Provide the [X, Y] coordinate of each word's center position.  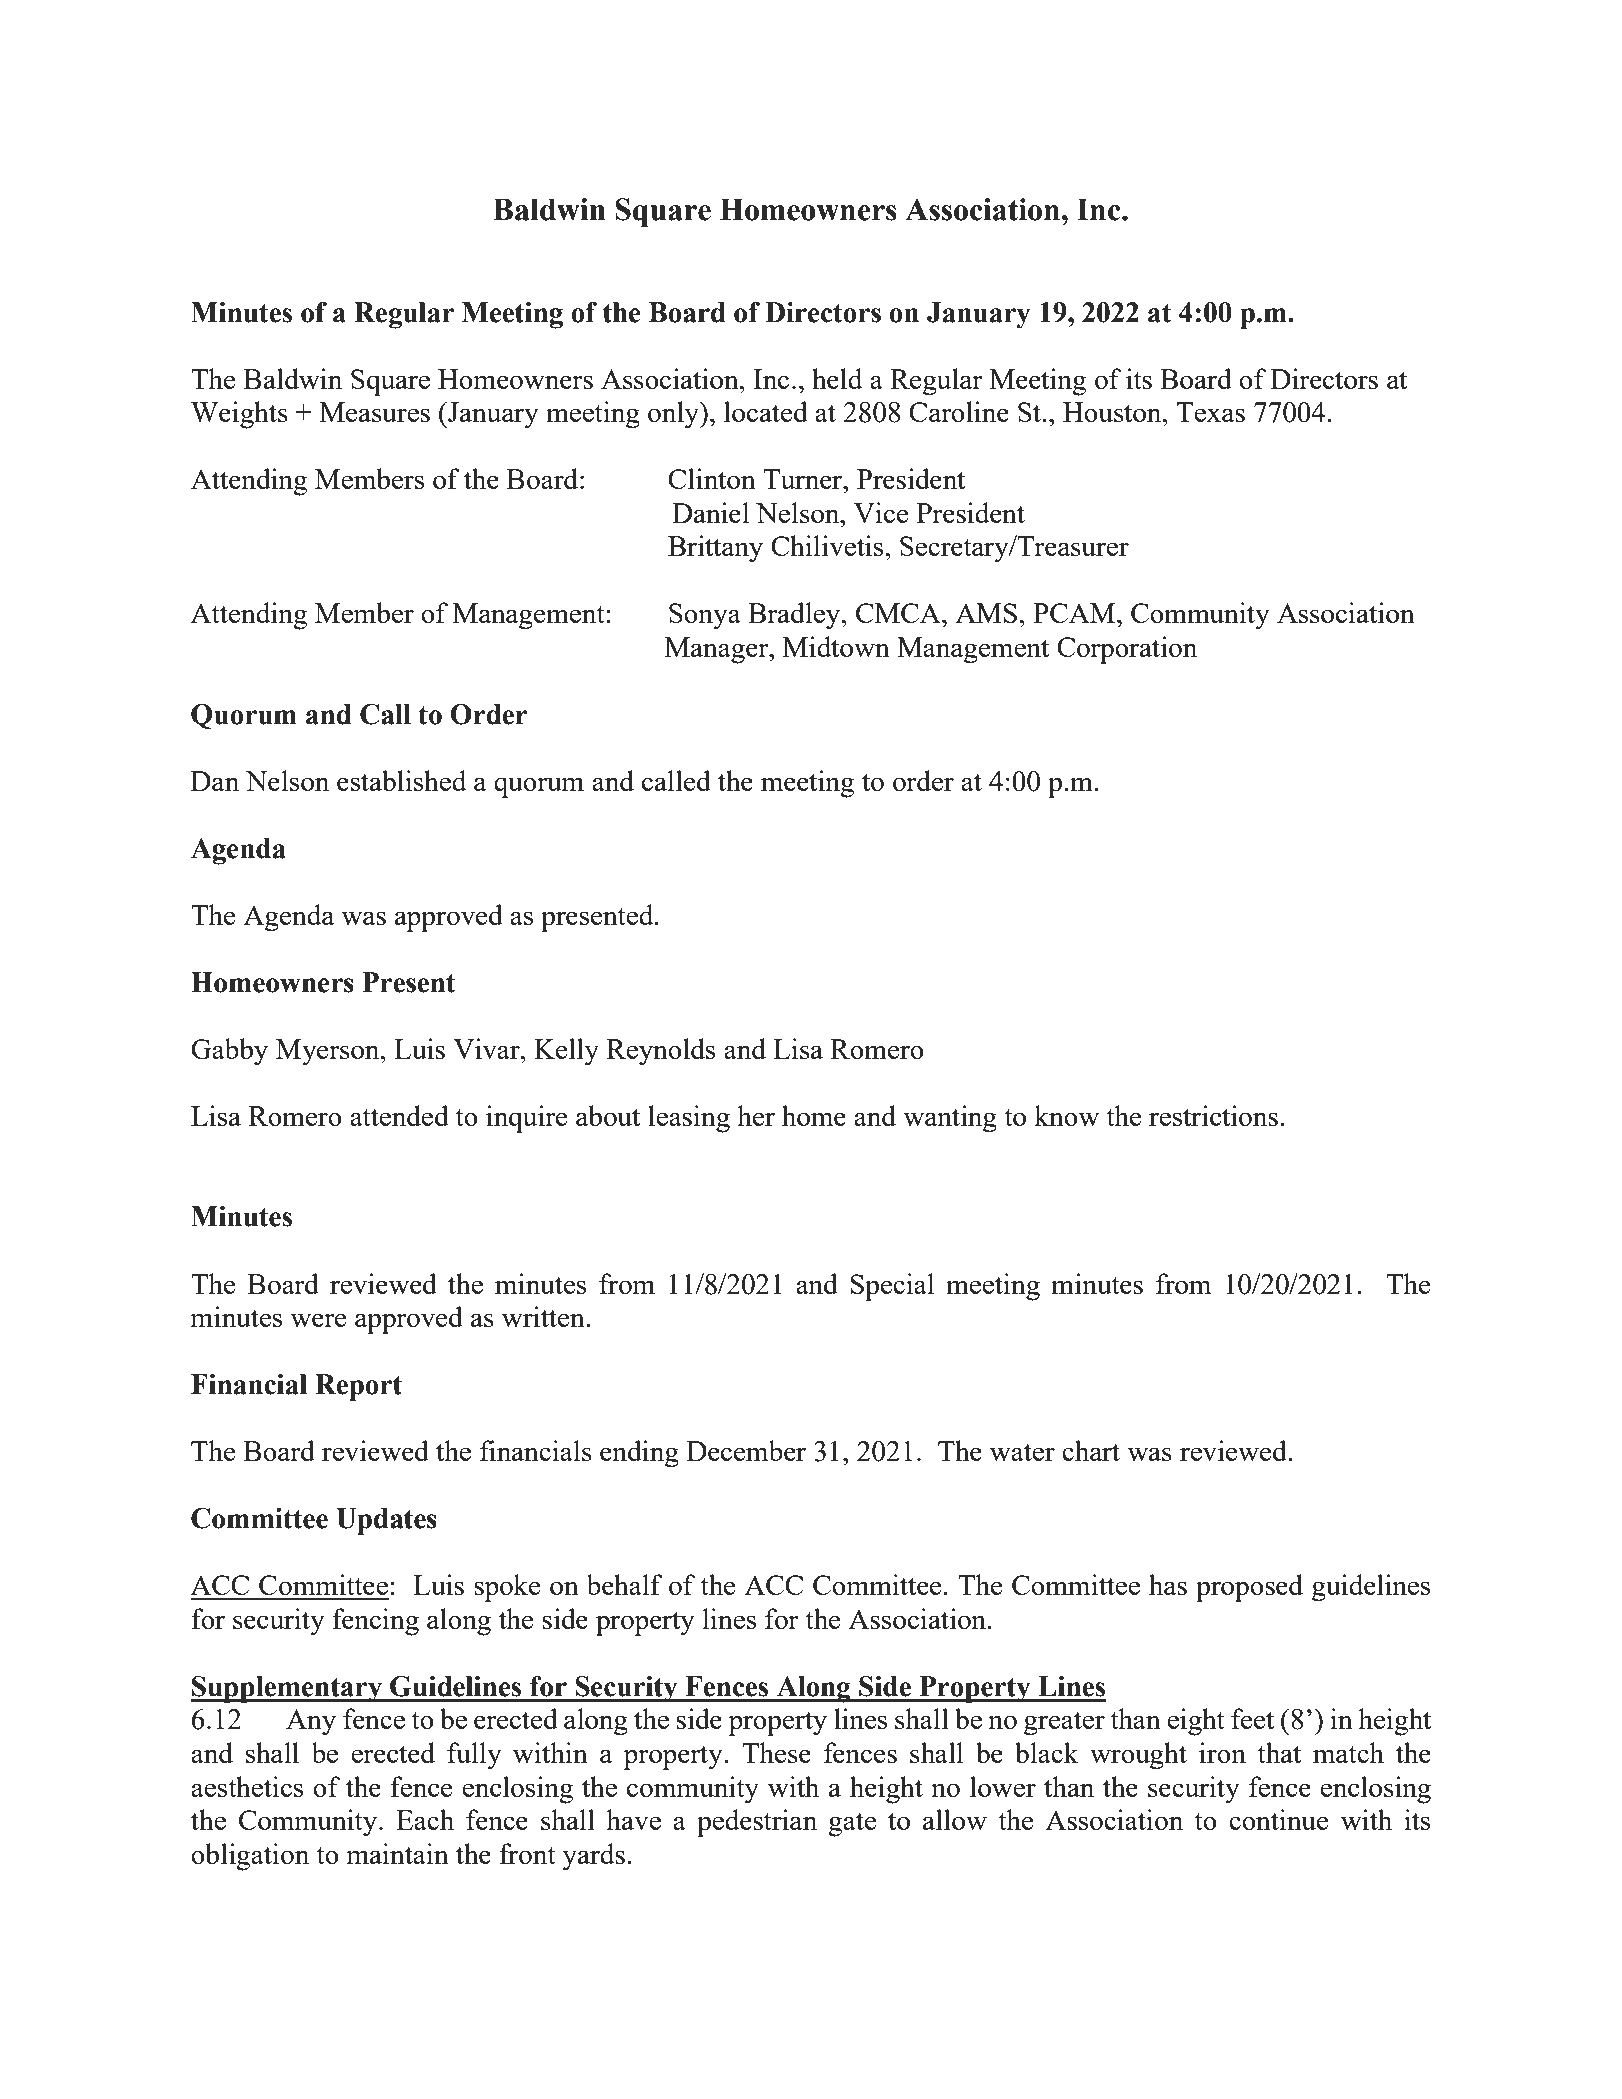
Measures [375, 412]
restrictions [1213, 1115]
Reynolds [661, 1052]
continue [1278, 1819]
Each [425, 1819]
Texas [1211, 412]
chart [1091, 1450]
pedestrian [757, 1823]
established [402, 780]
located [766, 411]
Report [358, 1387]
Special [892, 1287]
